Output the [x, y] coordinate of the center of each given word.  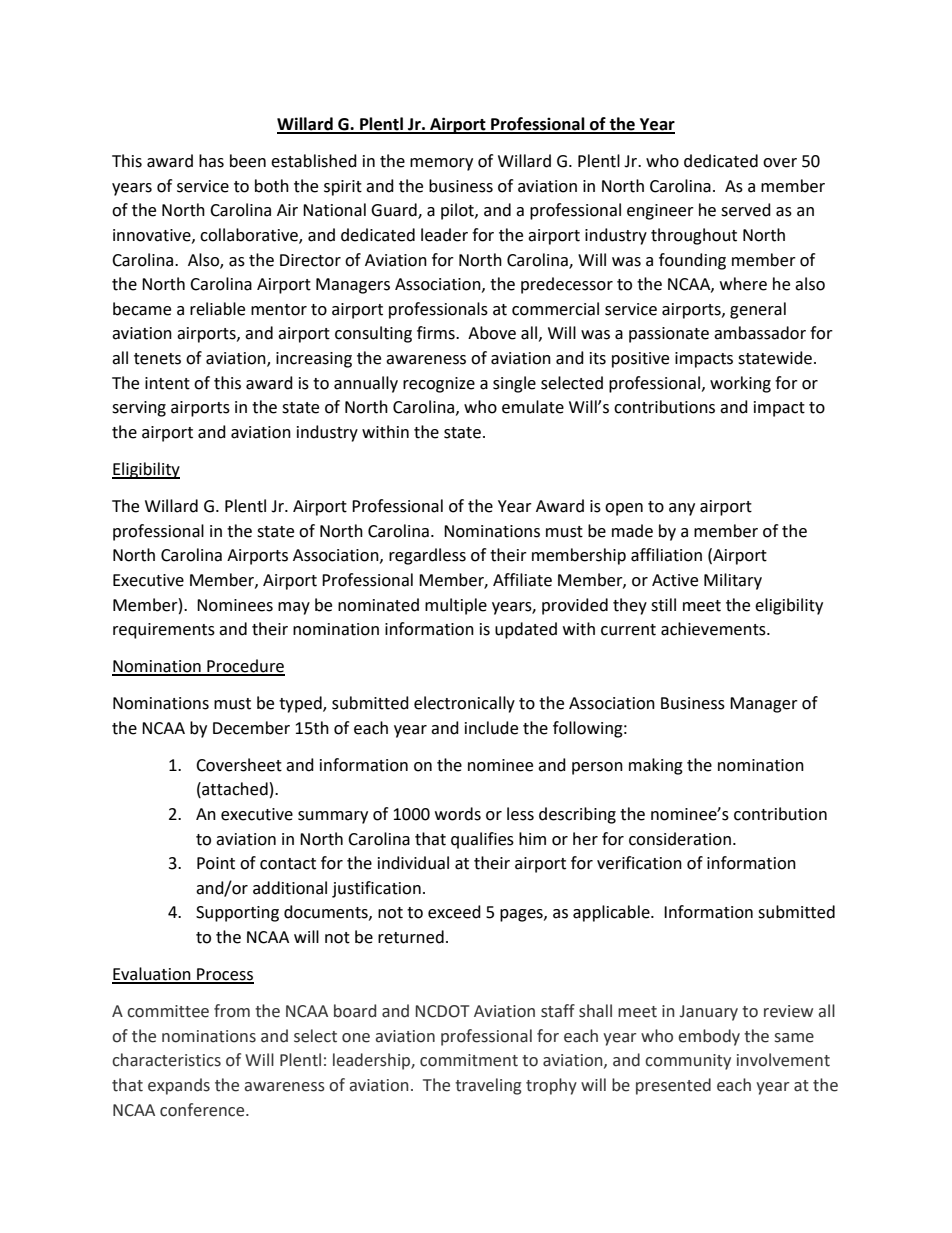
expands [179, 1086]
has [211, 161]
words [458, 814]
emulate [533, 407]
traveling [488, 1086]
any [682, 509]
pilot [458, 211]
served [746, 210]
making [656, 766]
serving [139, 409]
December [251, 728]
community [688, 1062]
